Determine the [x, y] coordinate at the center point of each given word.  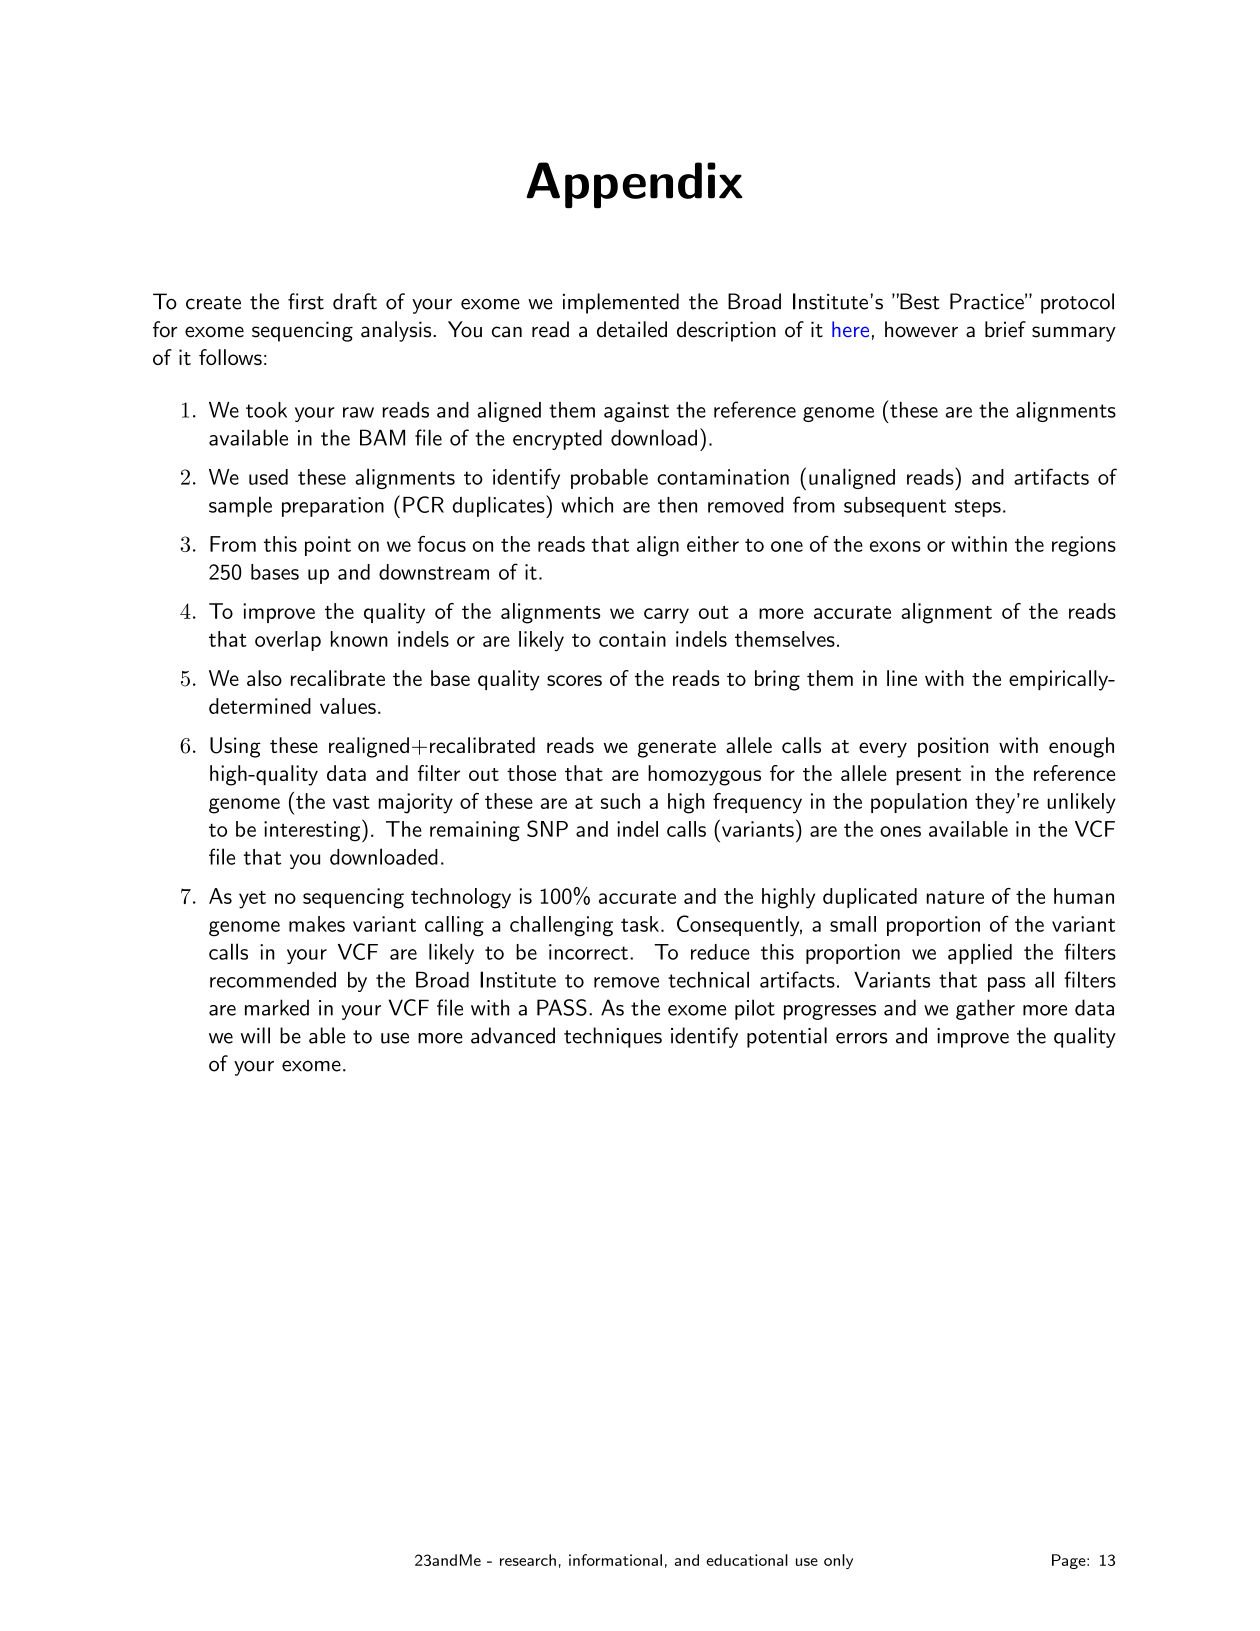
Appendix [634, 185]
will [255, 1035]
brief [1005, 329]
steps [978, 508]
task [640, 924]
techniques [613, 1037]
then [677, 505]
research [528, 1560]
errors [861, 1038]
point [328, 546]
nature [955, 897]
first [306, 301]
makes [317, 924]
